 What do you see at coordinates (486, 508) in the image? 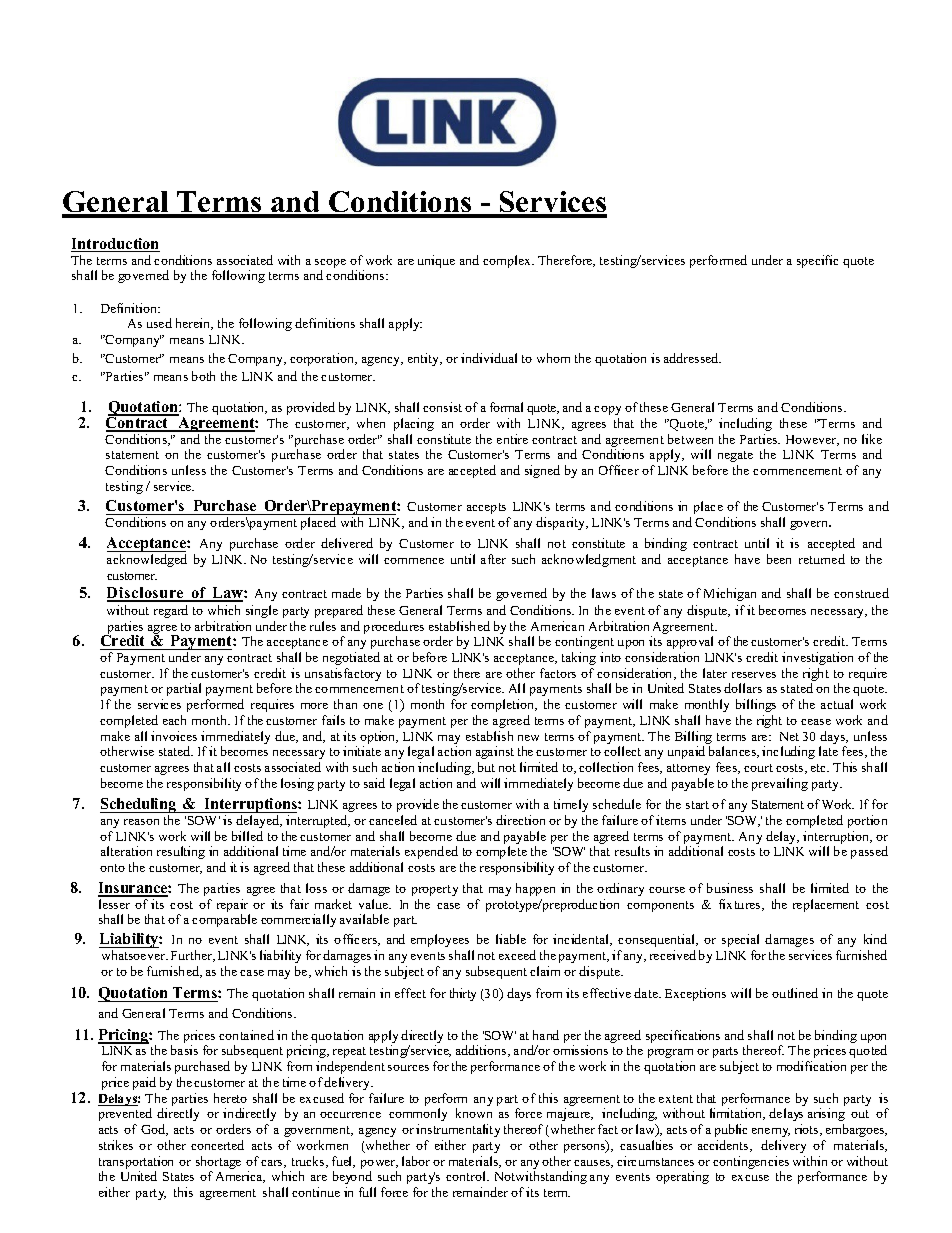
I see `accepts` at bounding box center [486, 508].
